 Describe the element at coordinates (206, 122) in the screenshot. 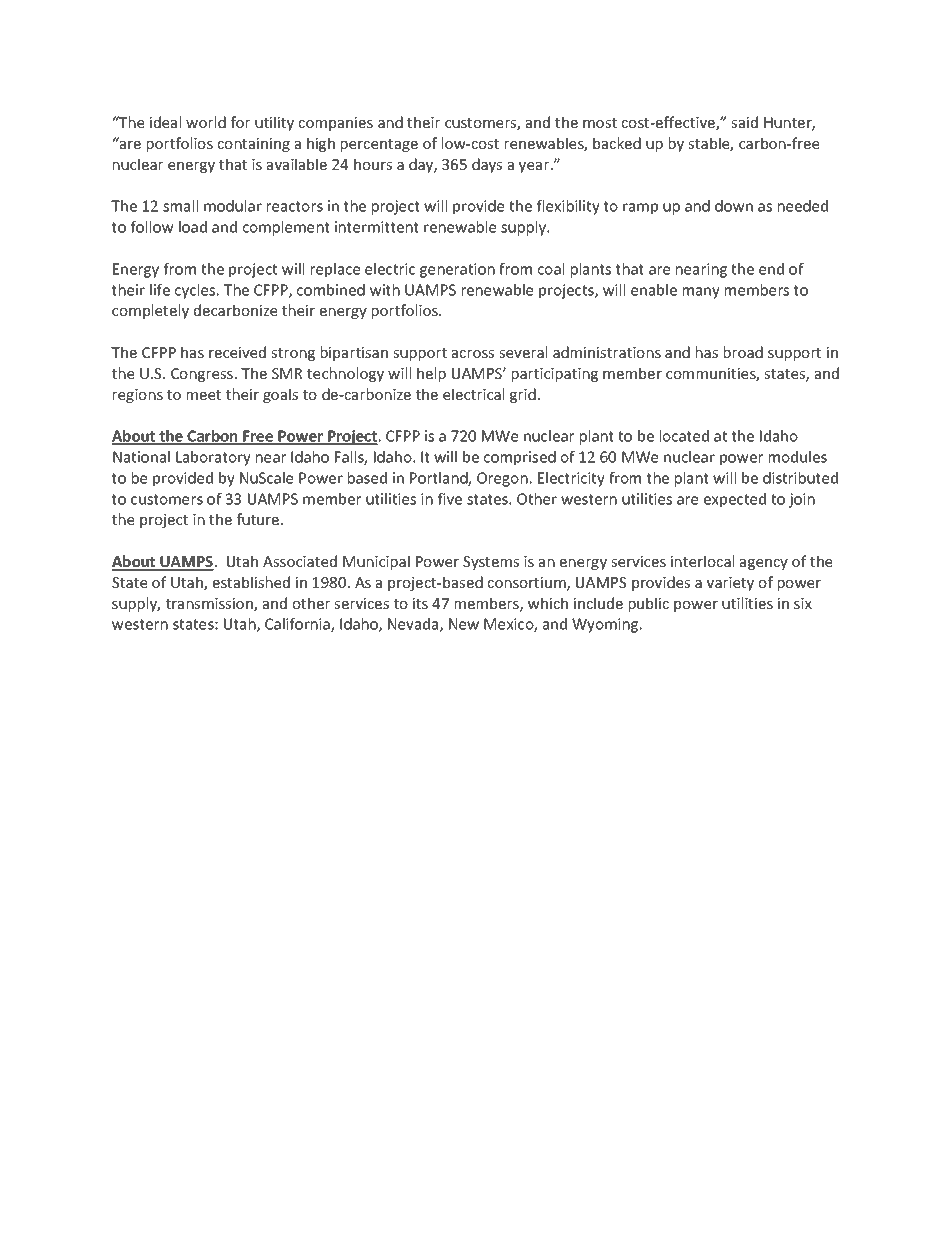

I see `world` at that location.
